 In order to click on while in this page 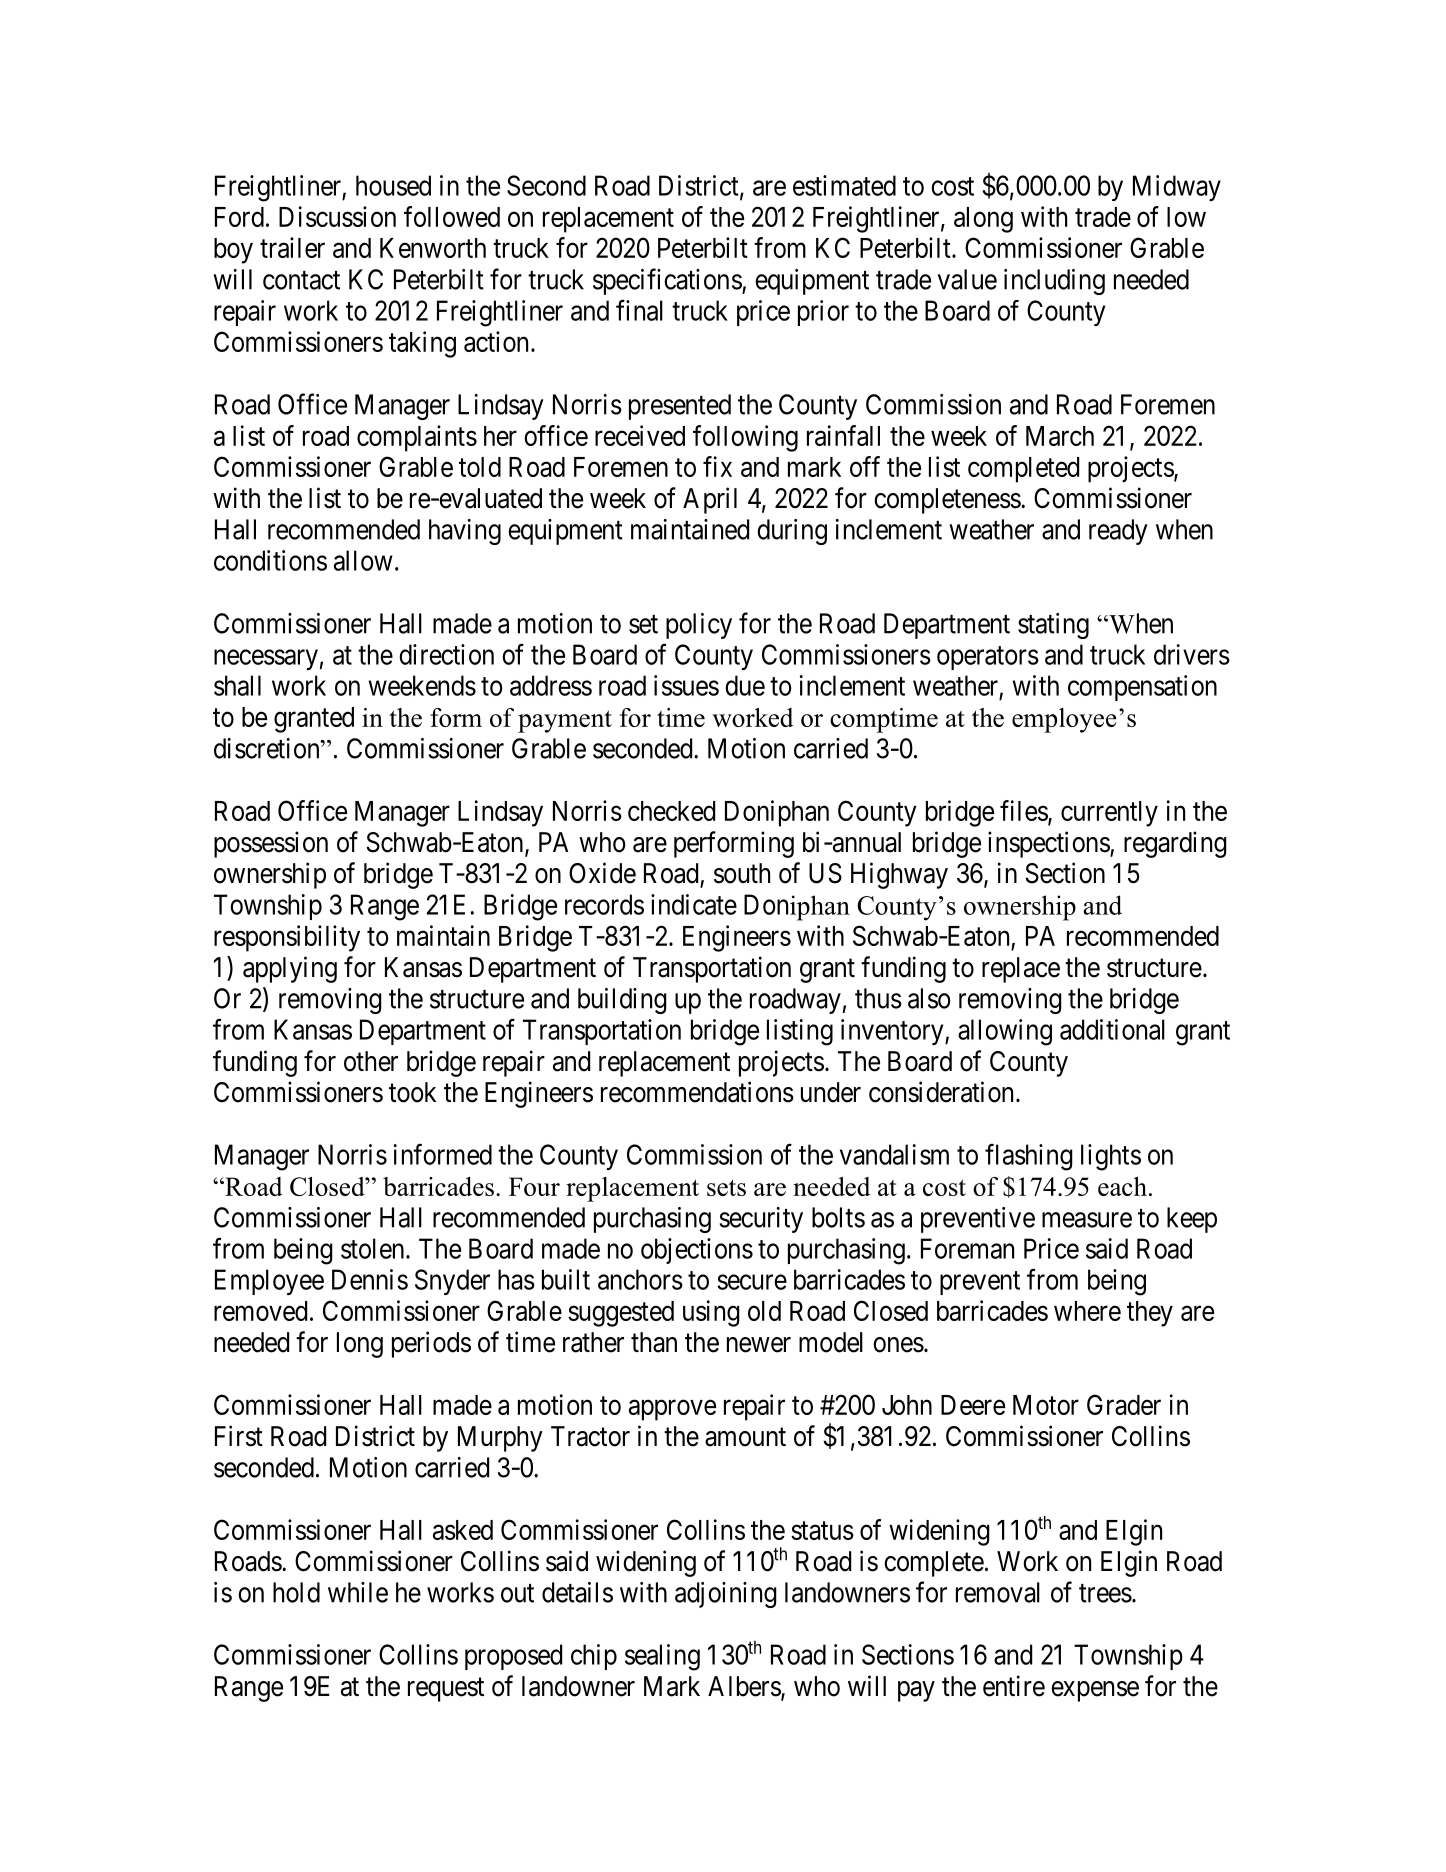, I will do `click(358, 1592)`.
